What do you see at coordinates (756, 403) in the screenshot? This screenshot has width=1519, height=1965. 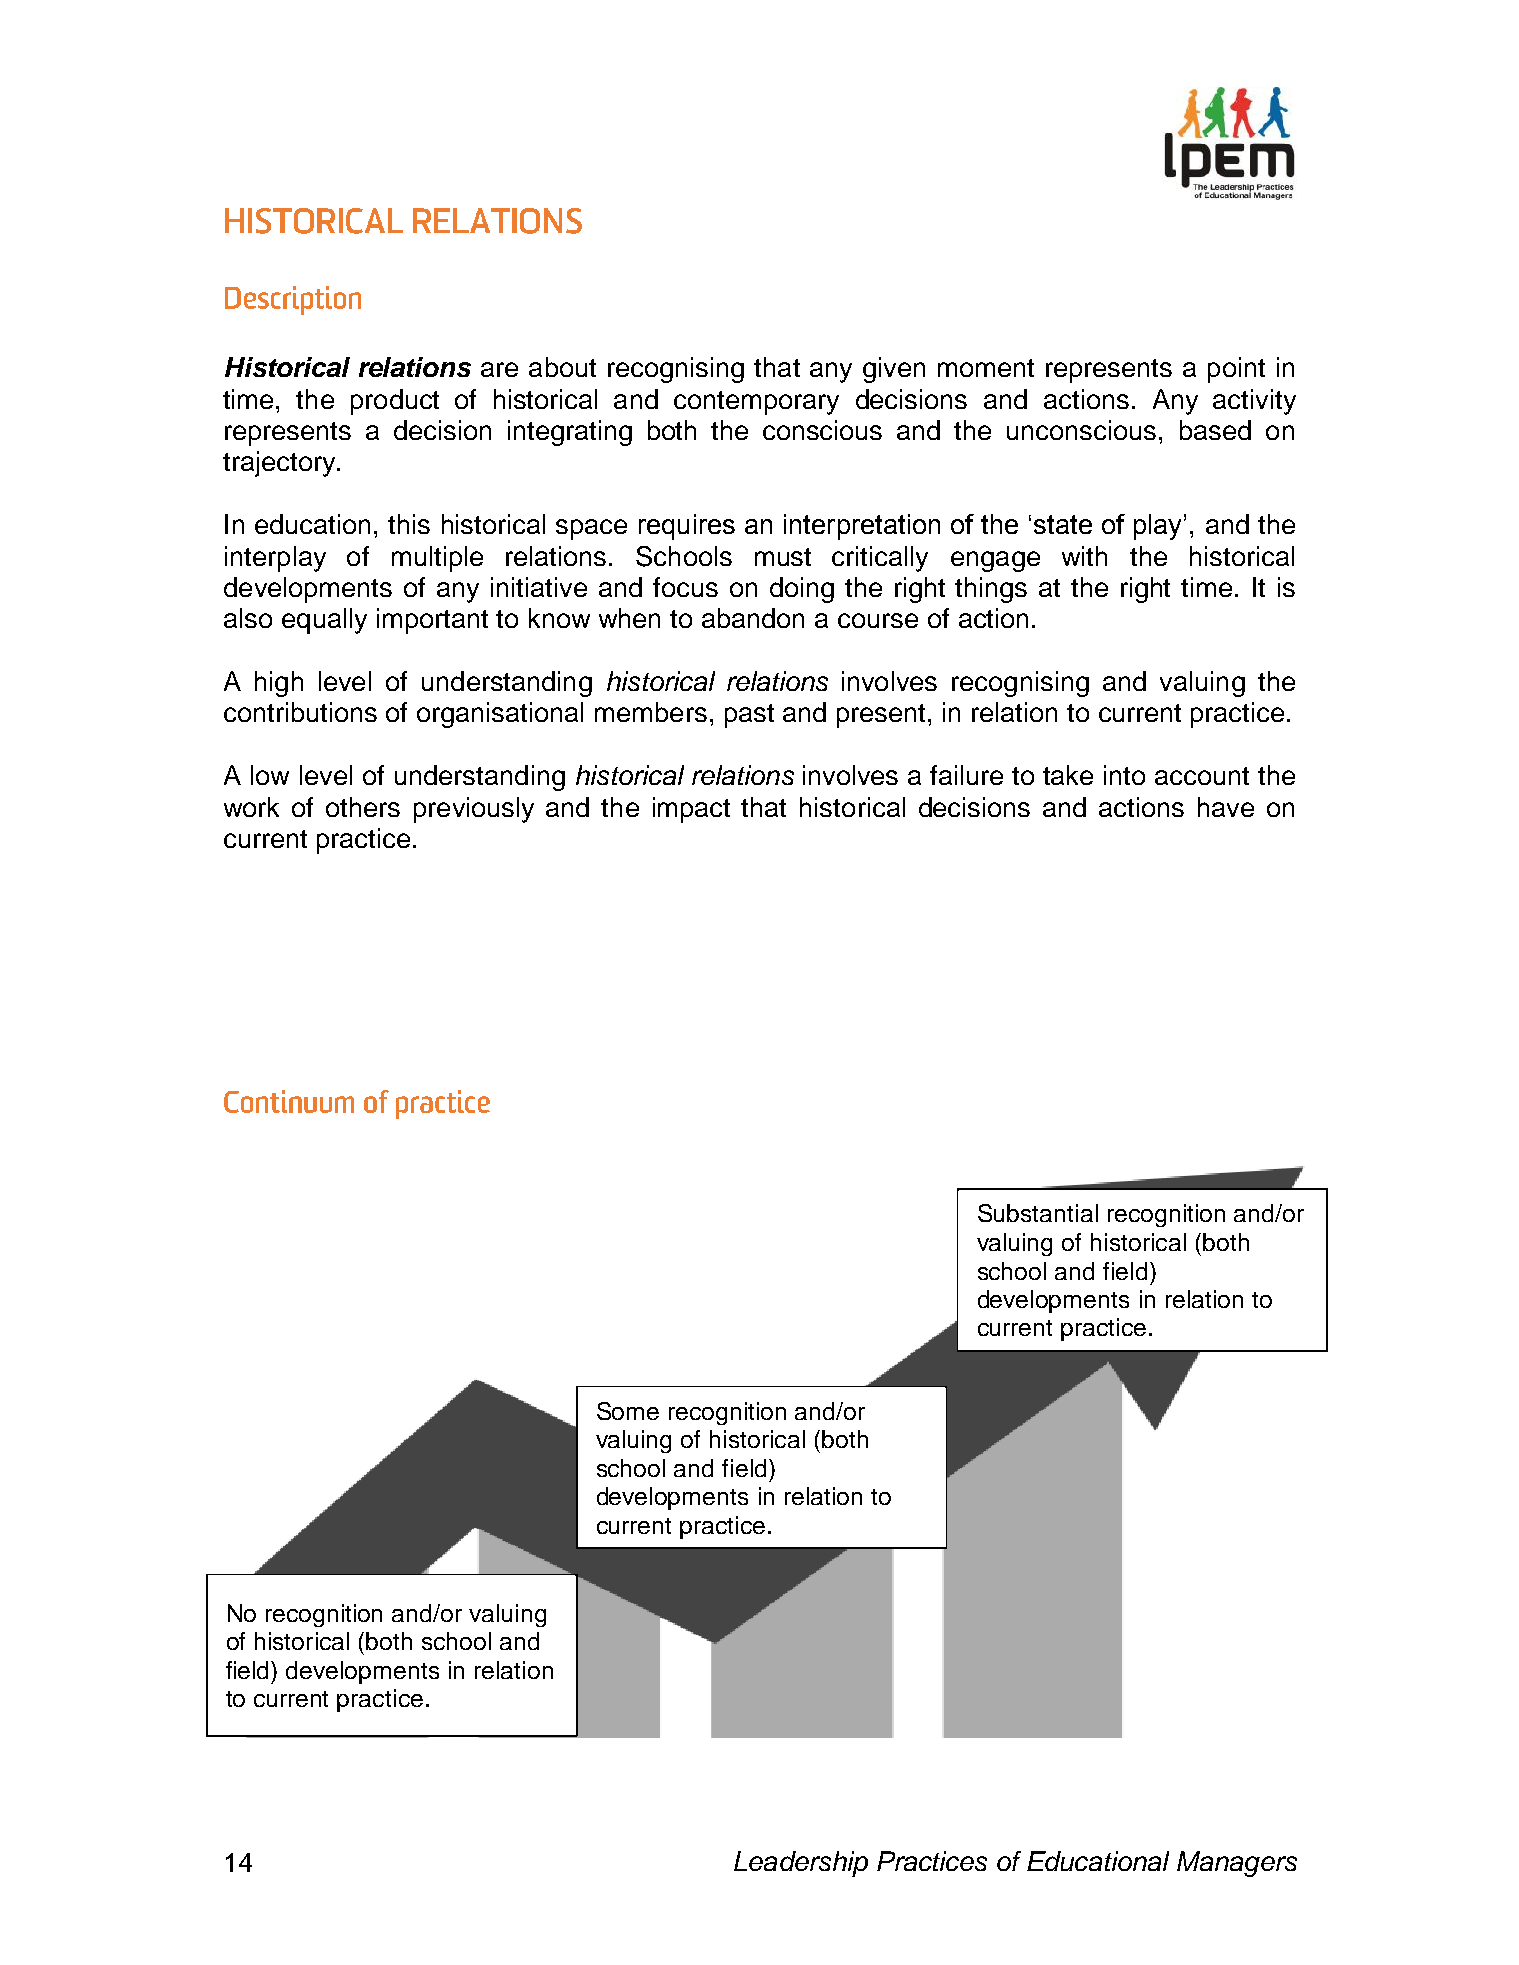 I see `contemporary` at bounding box center [756, 403].
